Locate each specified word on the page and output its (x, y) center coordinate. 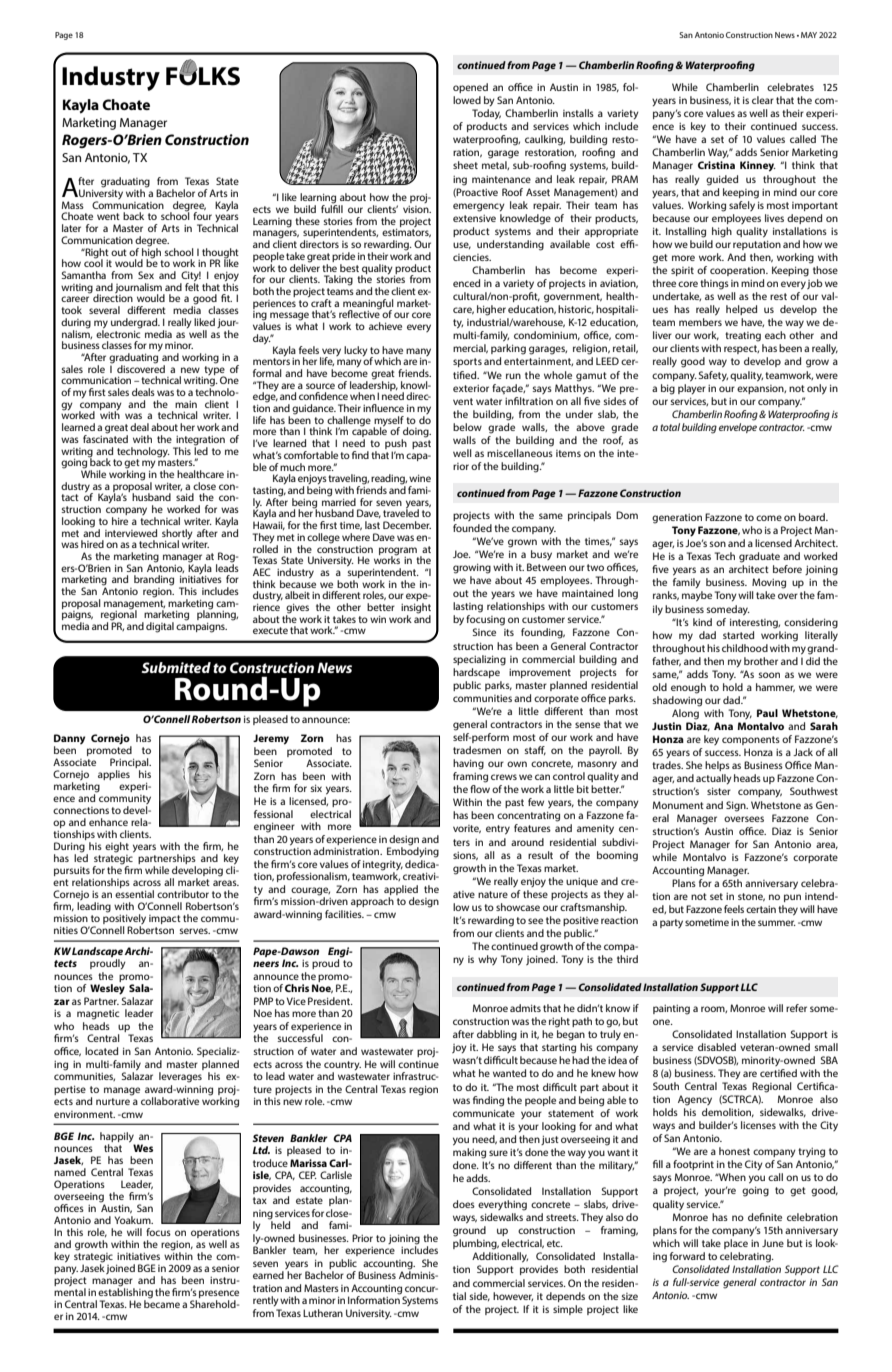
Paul (767, 713)
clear (763, 100)
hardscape (476, 673)
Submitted (176, 667)
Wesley (107, 989)
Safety (713, 376)
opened (470, 88)
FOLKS (203, 75)
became (162, 1303)
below (467, 427)
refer (796, 1008)
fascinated (105, 438)
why (487, 960)
